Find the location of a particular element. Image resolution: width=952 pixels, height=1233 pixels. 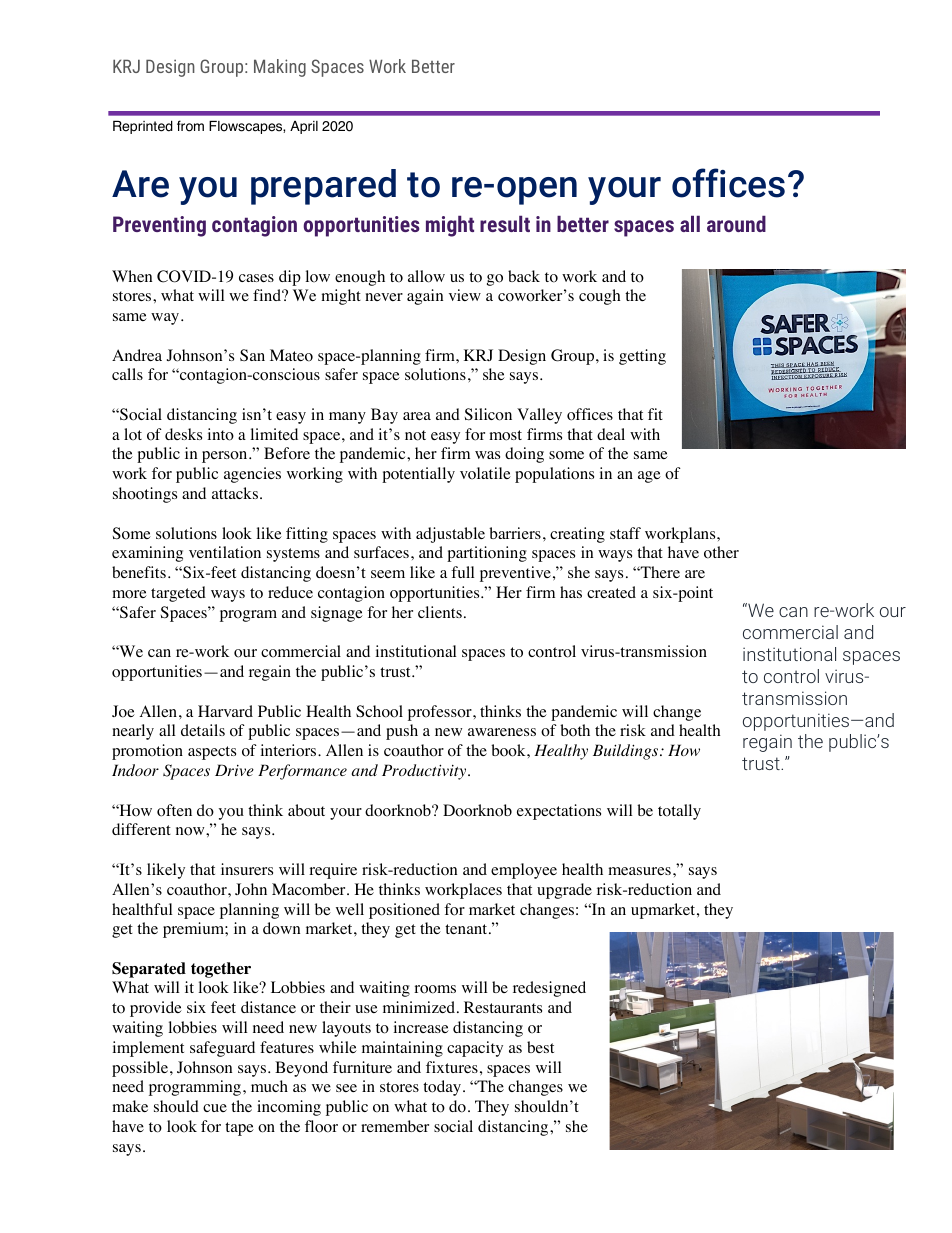

created is located at coordinates (611, 592).
